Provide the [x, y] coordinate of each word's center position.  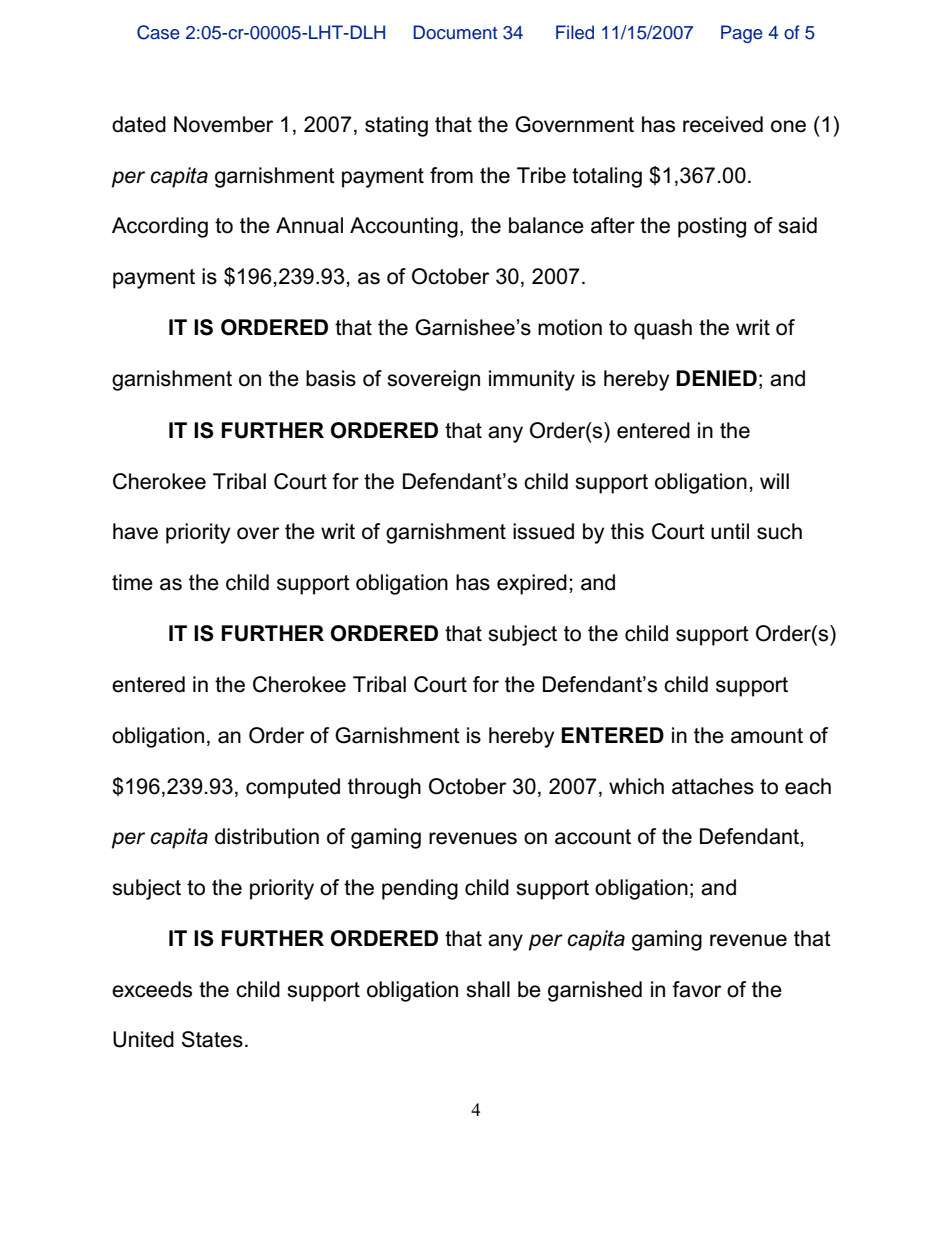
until [730, 531]
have [135, 531]
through [384, 788]
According [160, 227]
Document [455, 32]
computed [293, 788]
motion [570, 327]
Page [742, 34]
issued [543, 531]
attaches [713, 786]
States [212, 1039]
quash [663, 329]
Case [158, 32]
